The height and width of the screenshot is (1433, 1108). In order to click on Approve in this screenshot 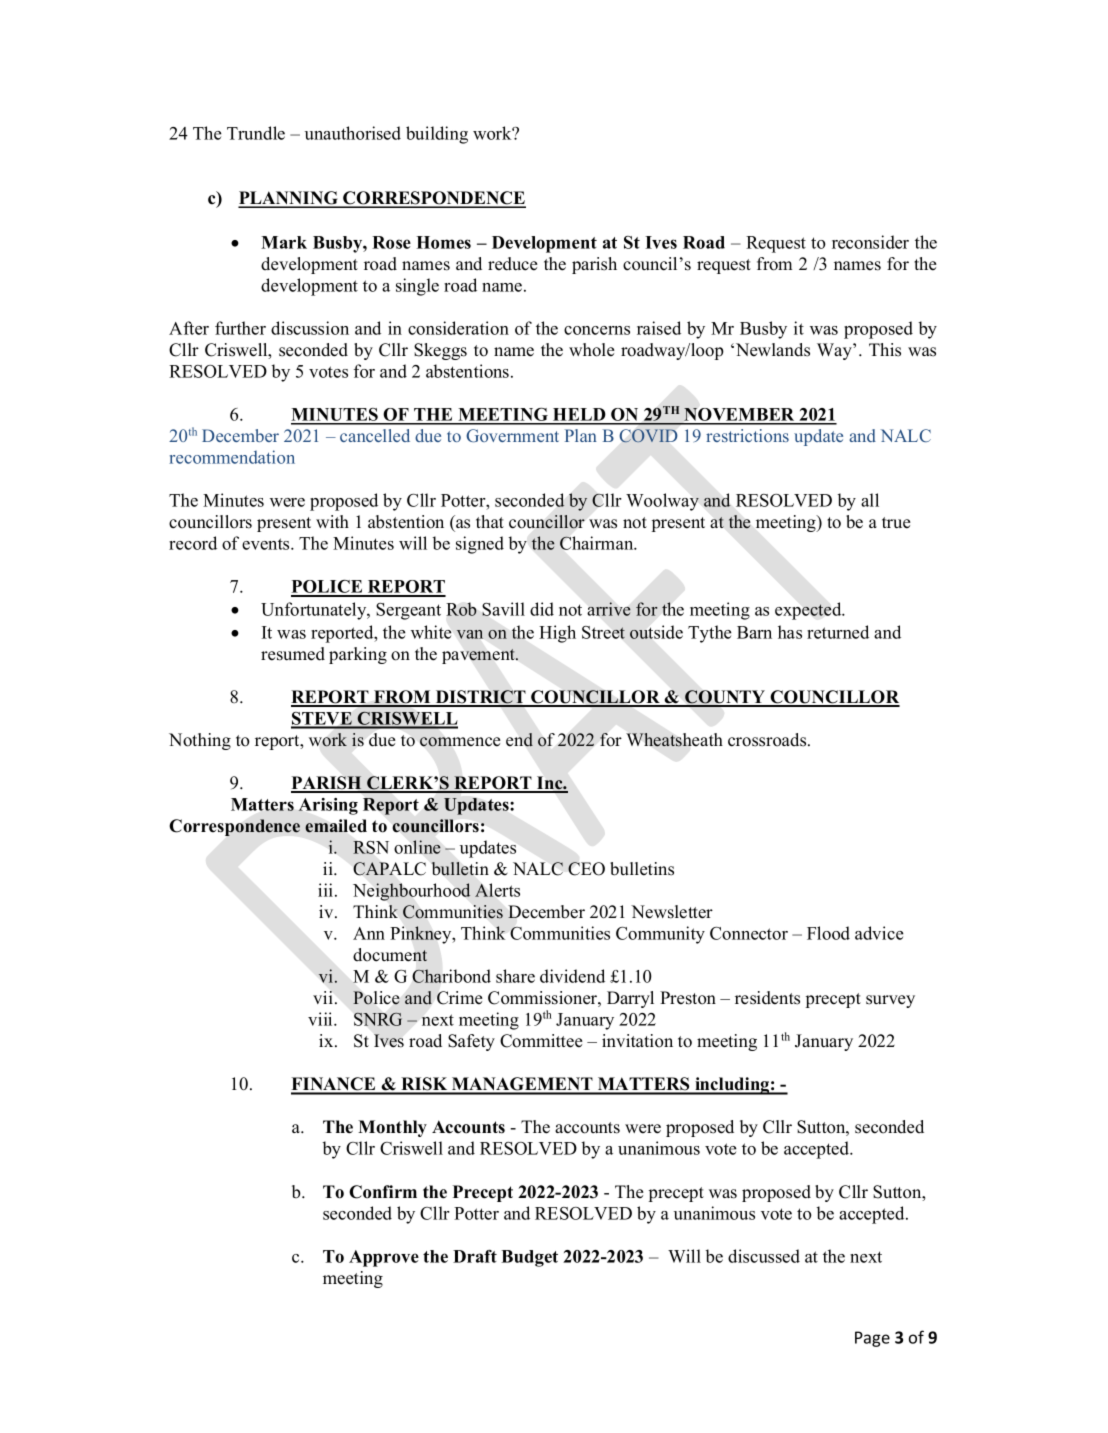, I will do `click(384, 1258)`.
